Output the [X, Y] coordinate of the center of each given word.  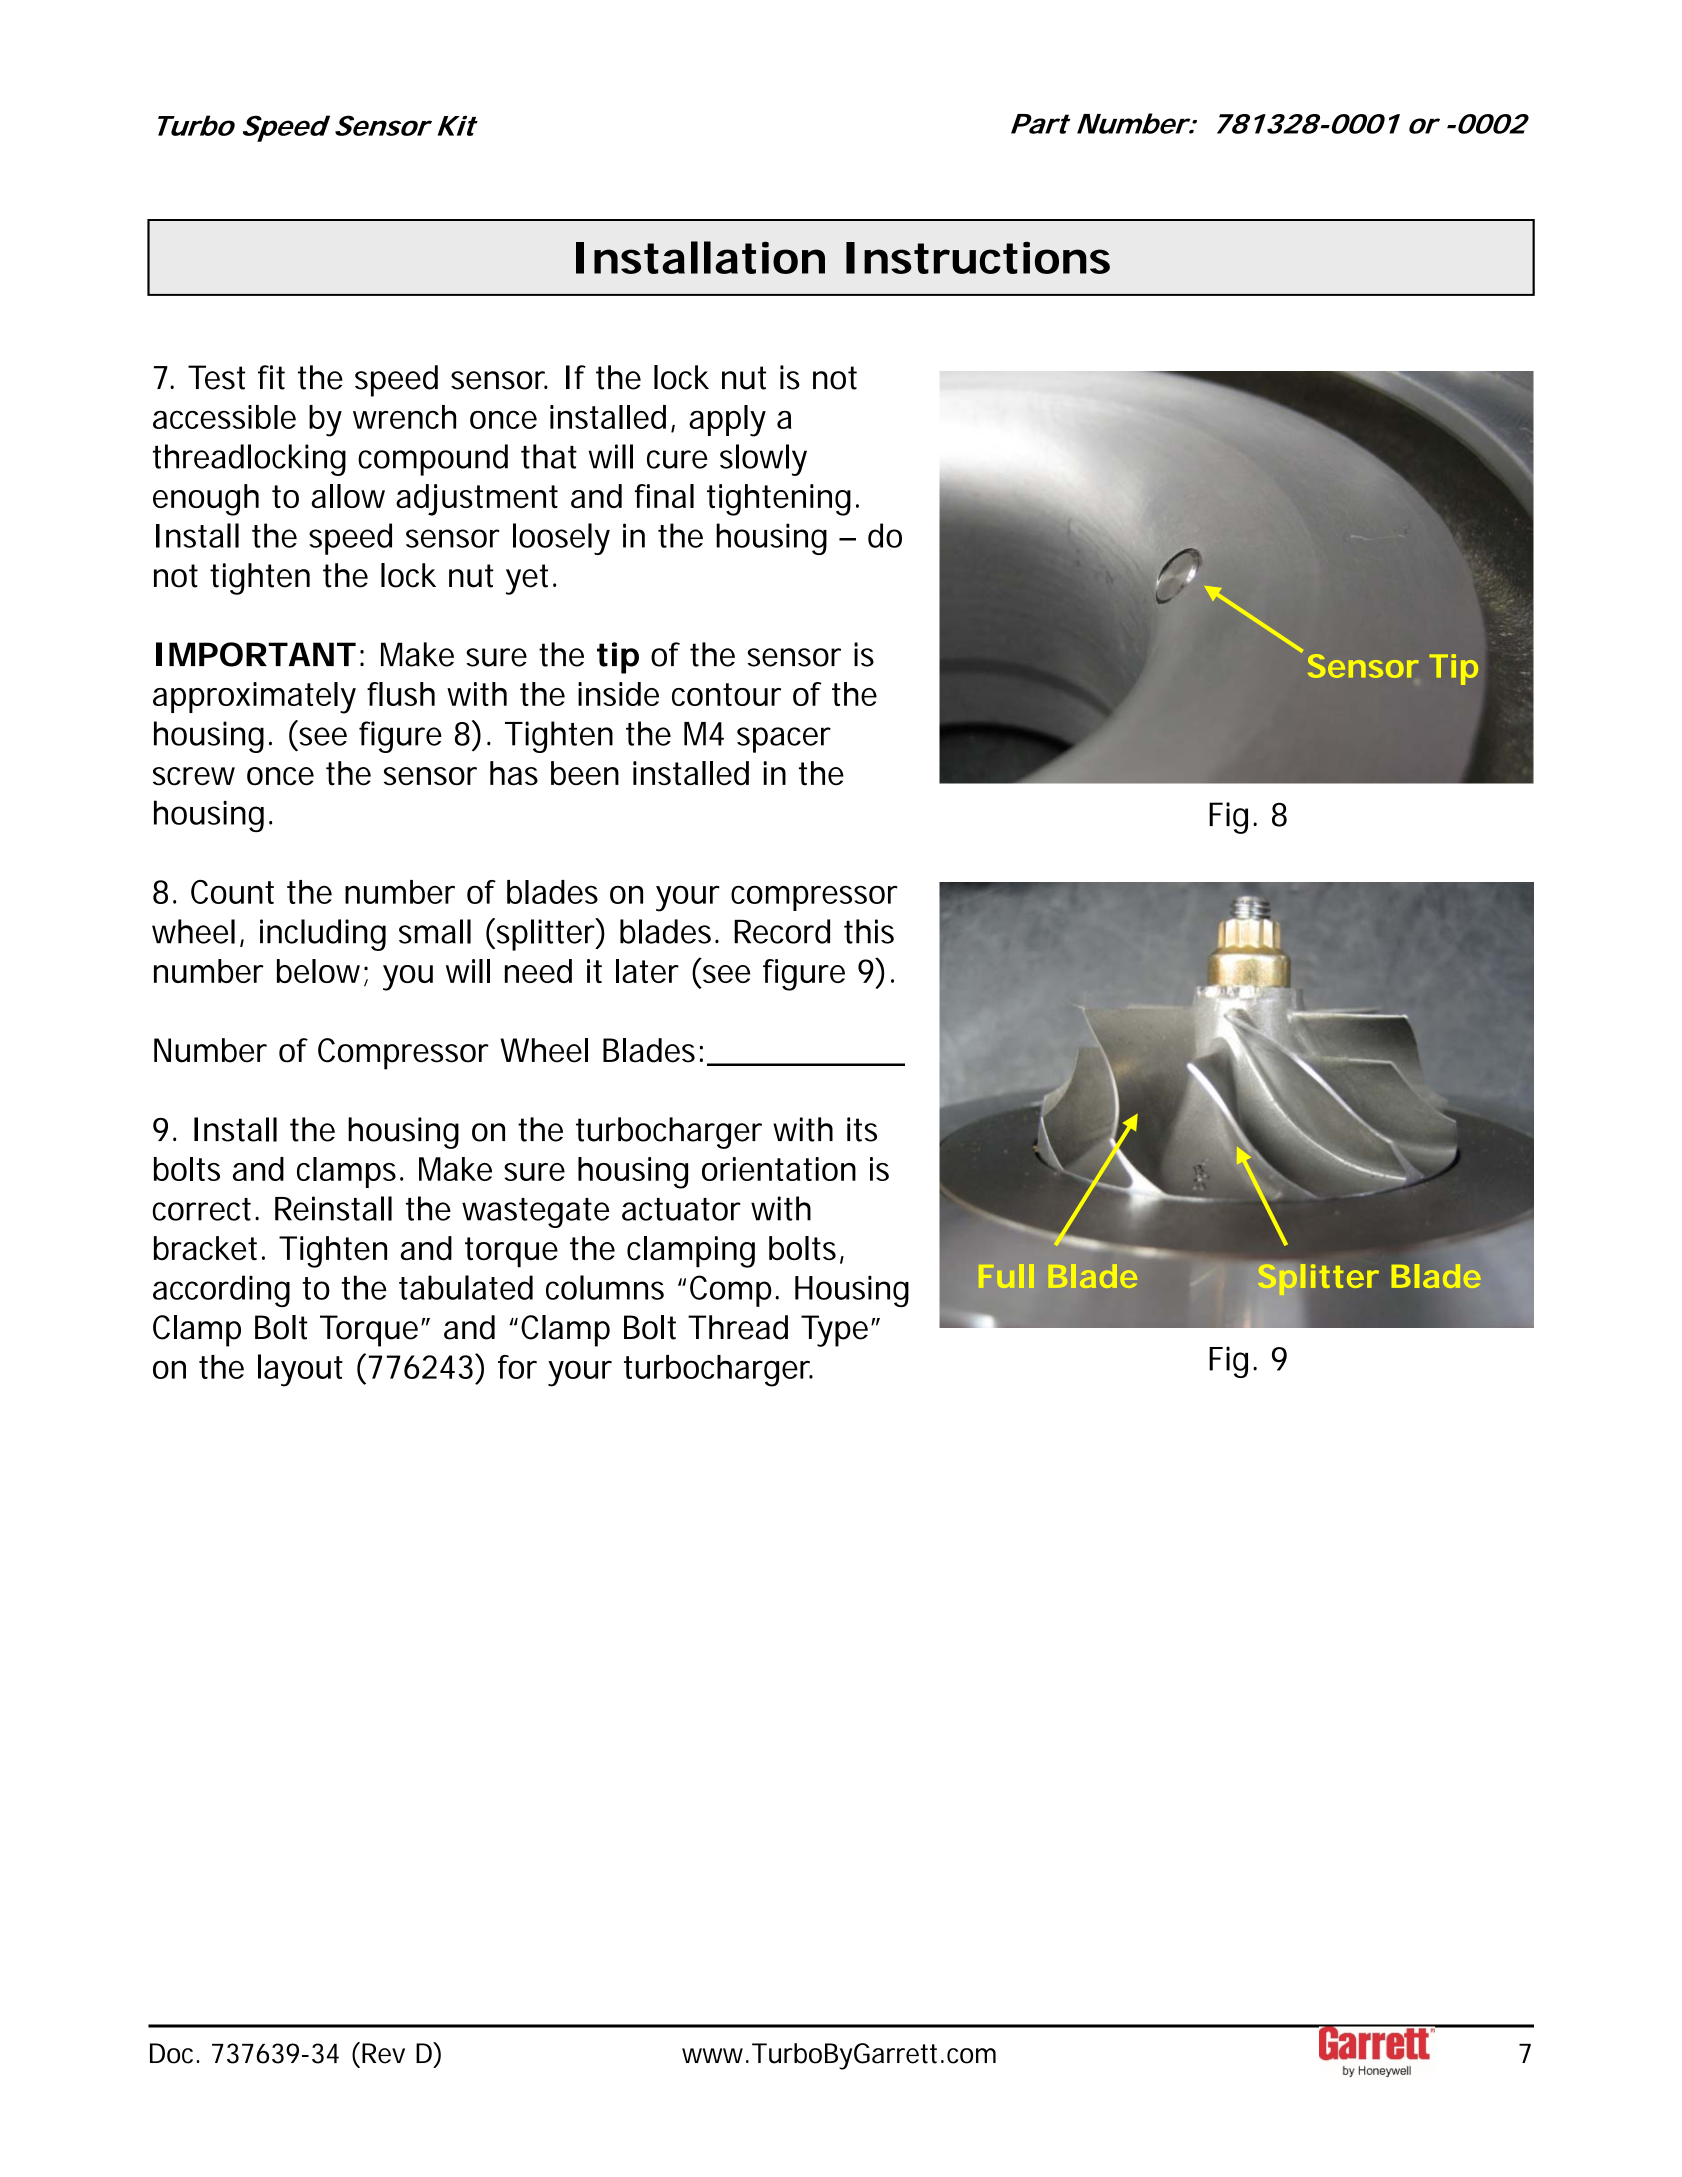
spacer [784, 740]
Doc [174, 2053]
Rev [383, 2053]
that [549, 456]
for [517, 1367]
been [585, 773]
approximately [254, 698]
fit [271, 377]
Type [834, 1331]
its [862, 1129]
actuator [681, 1209]
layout [300, 1370]
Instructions [978, 258]
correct [204, 1209]
